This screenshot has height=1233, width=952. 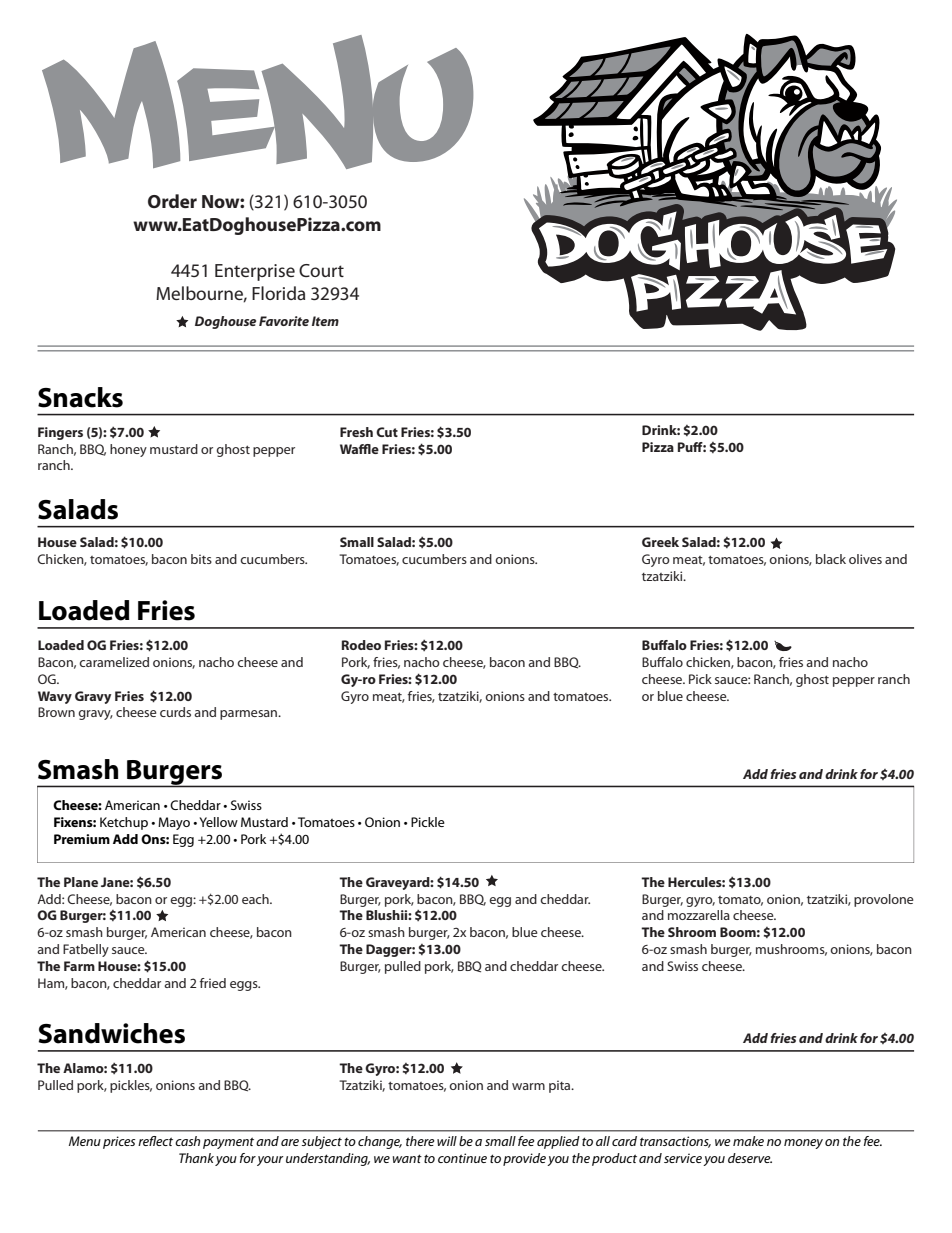 What do you see at coordinates (321, 270) in the screenshot?
I see `Court` at bounding box center [321, 270].
